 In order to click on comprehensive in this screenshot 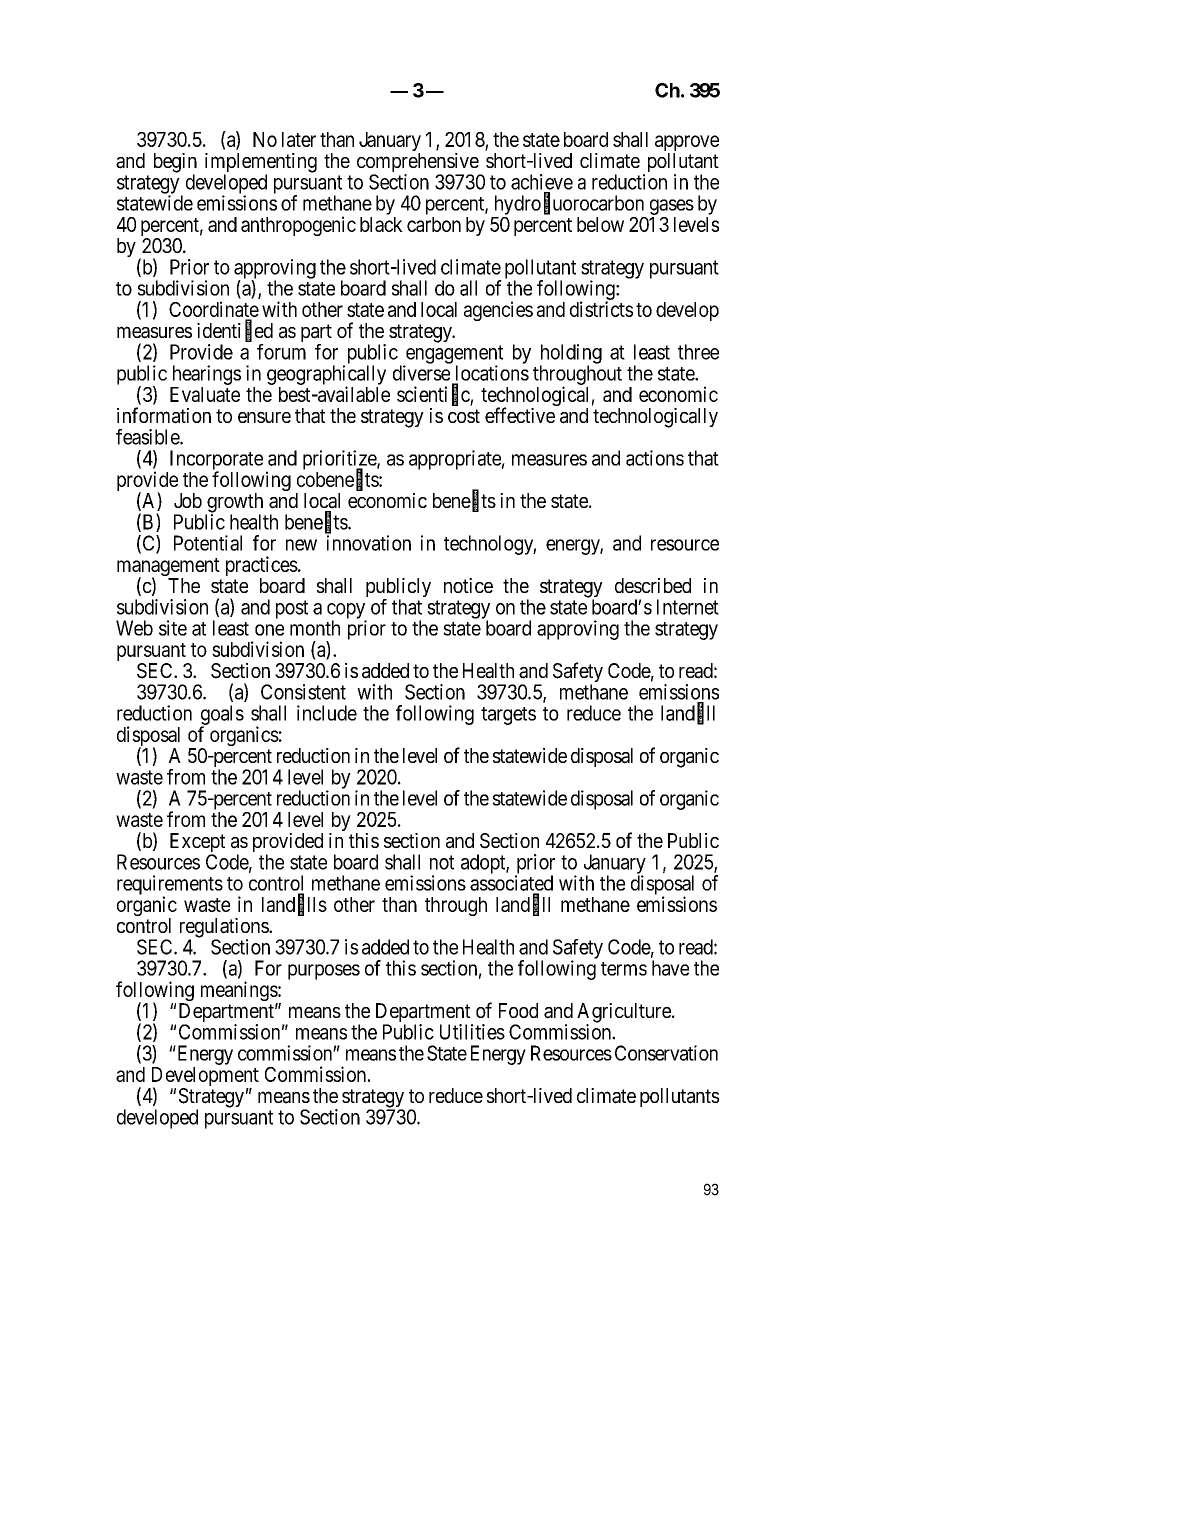, I will do `click(418, 164)`.
